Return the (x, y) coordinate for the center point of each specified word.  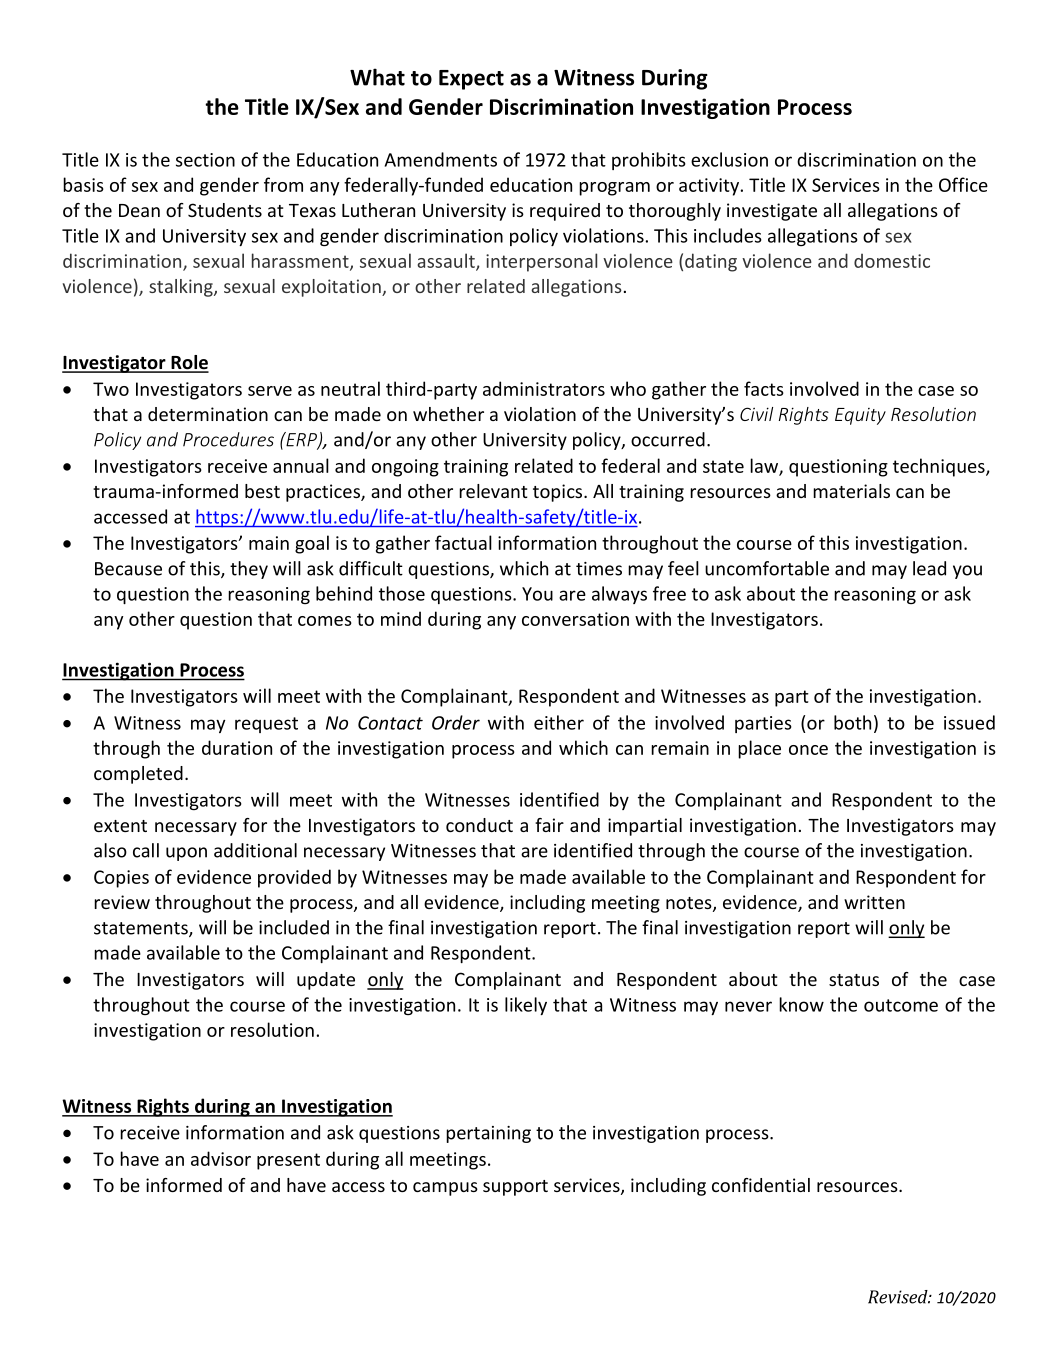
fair (549, 825)
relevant (493, 491)
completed (138, 775)
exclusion (729, 159)
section (205, 160)
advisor (221, 1158)
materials (851, 491)
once (808, 750)
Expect (471, 80)
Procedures (228, 439)
